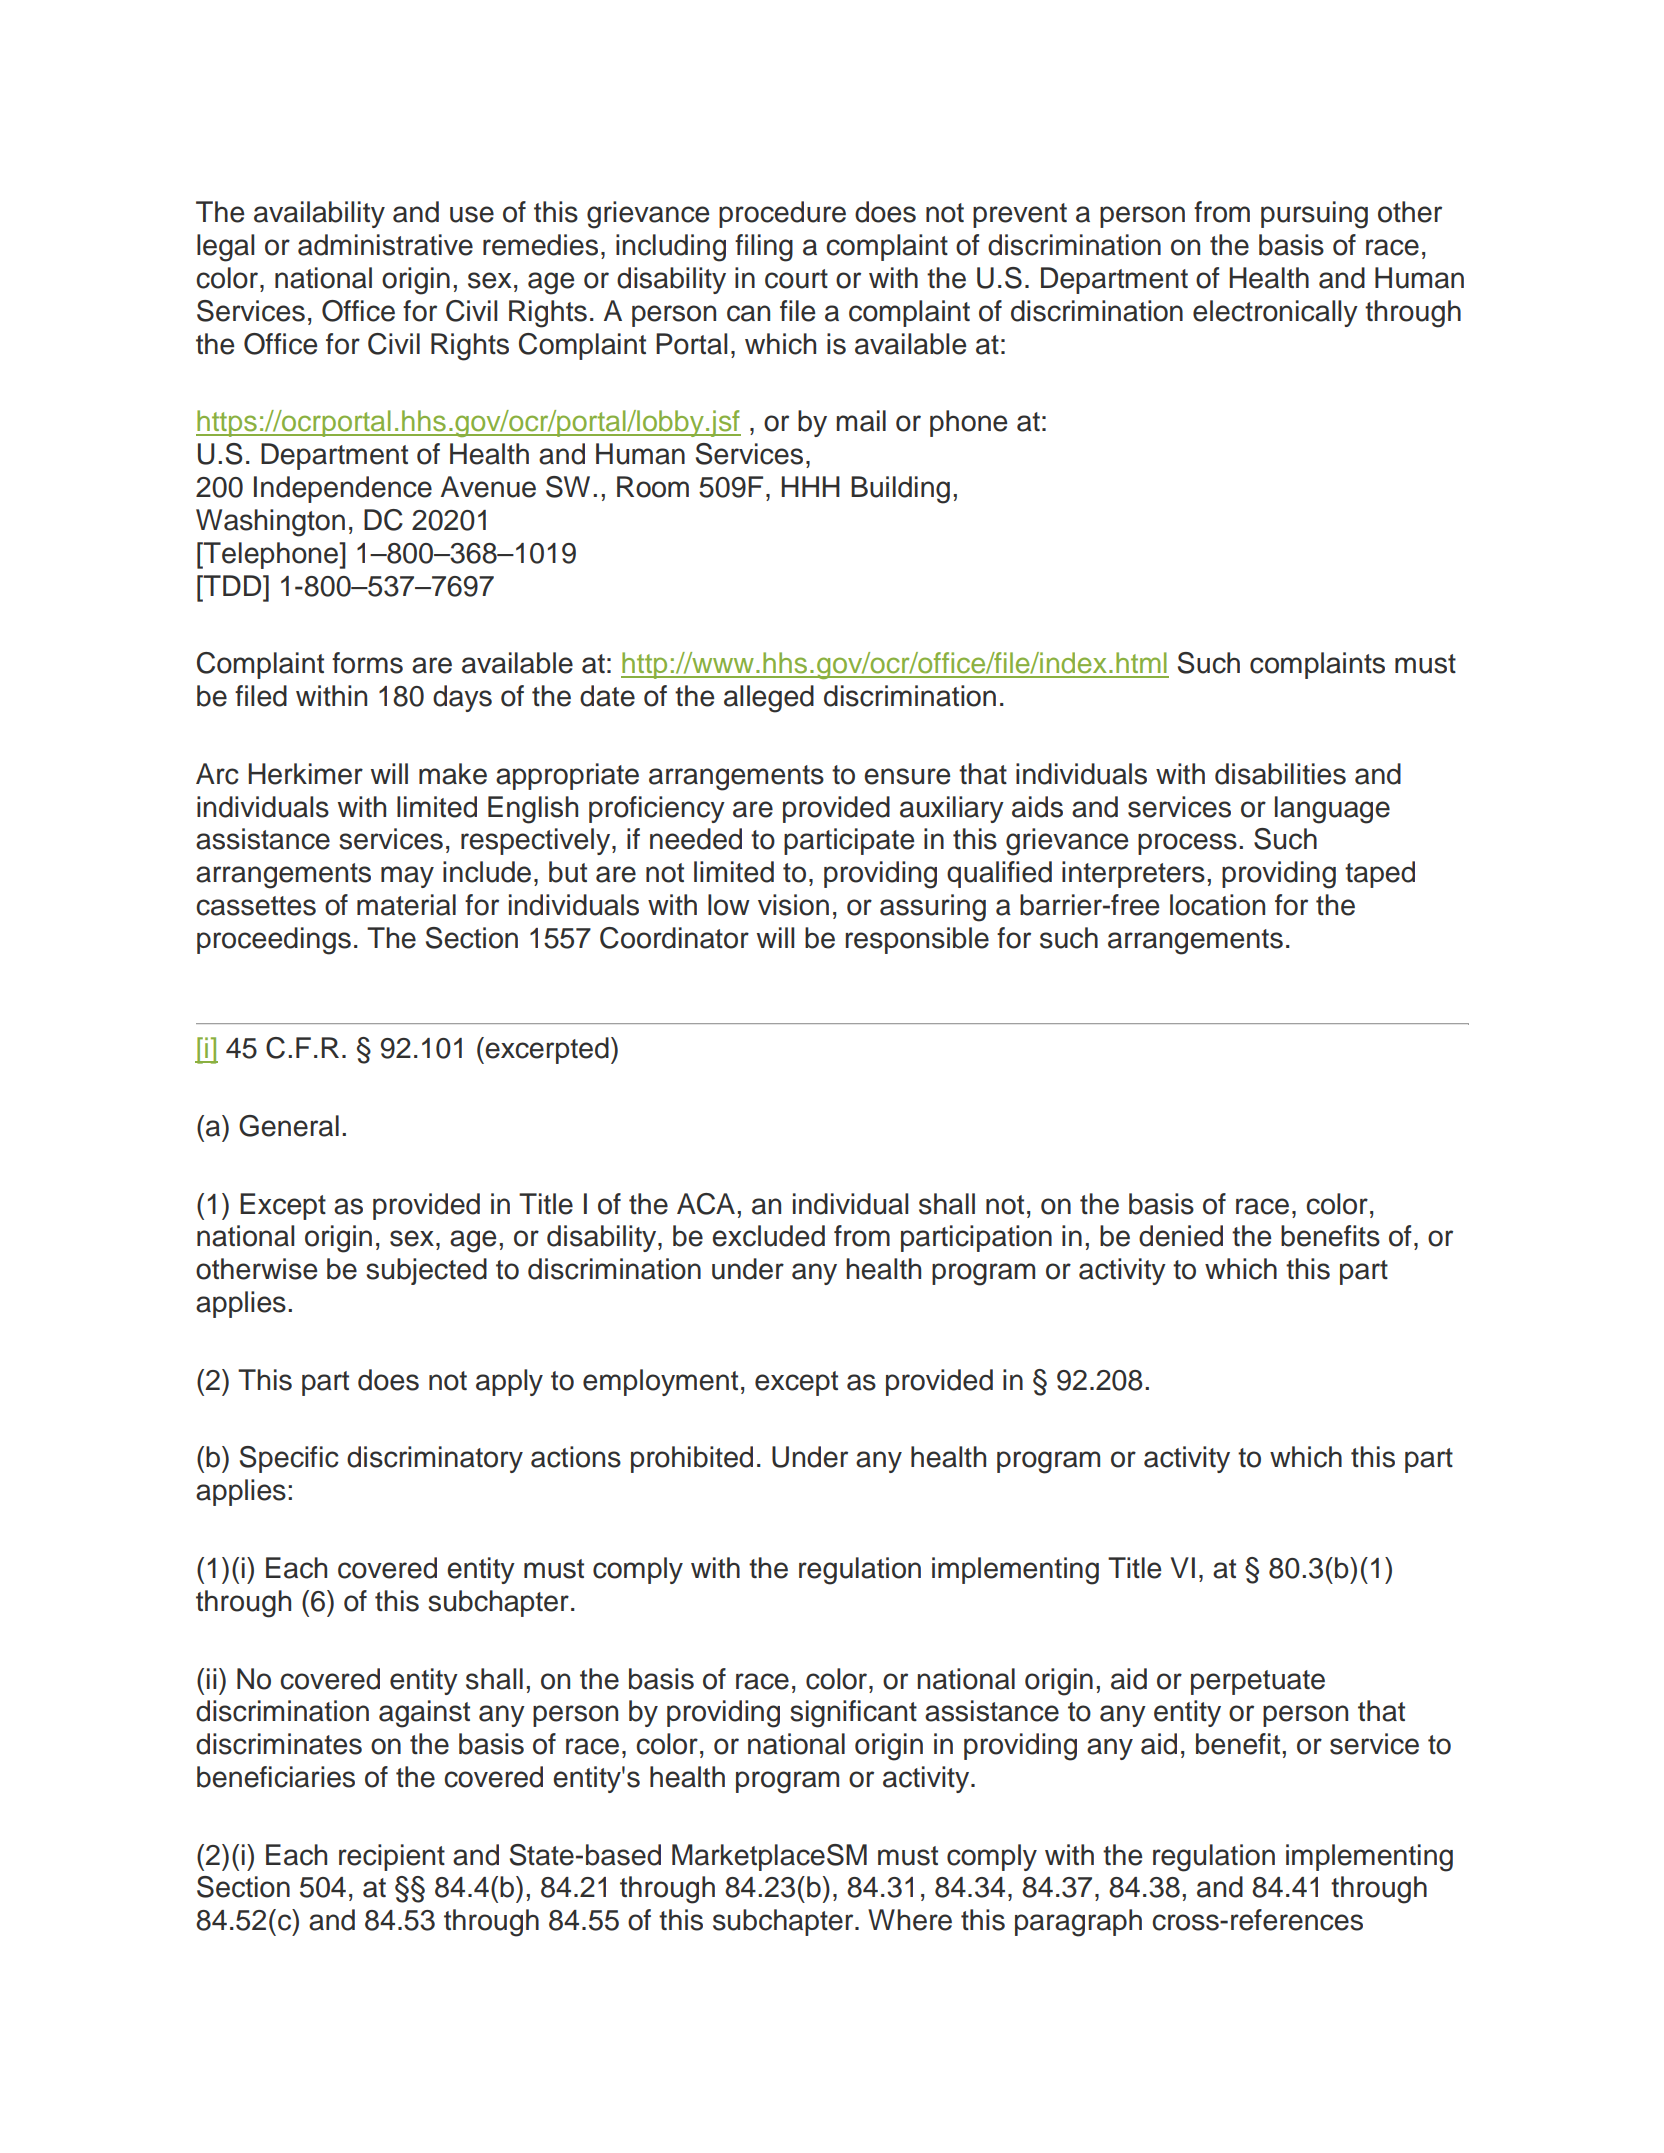 The height and width of the screenshot is (2153, 1664). I want to click on administrative, so click(385, 245).
